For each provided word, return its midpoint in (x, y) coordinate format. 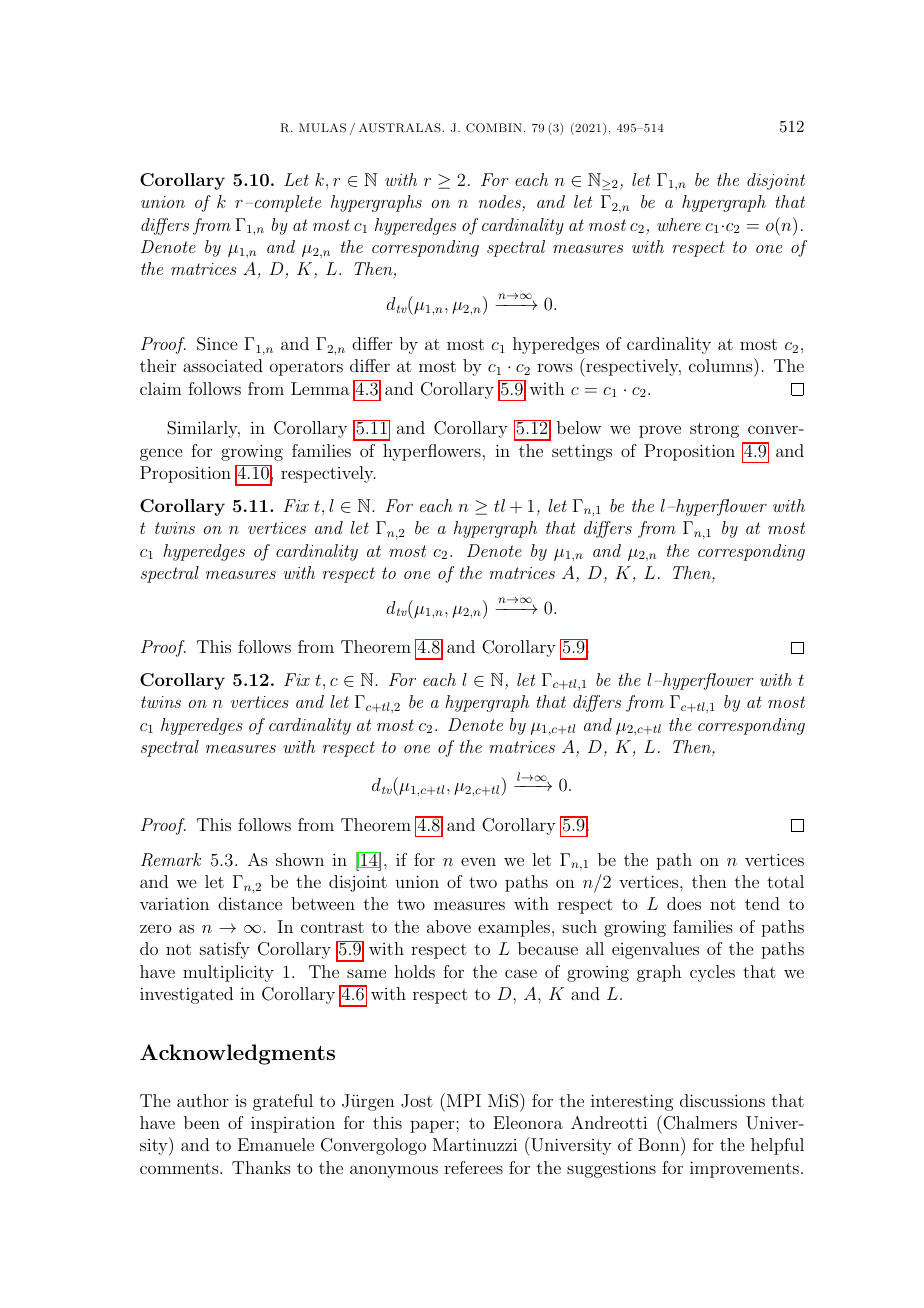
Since (217, 344)
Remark (171, 860)
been (202, 1122)
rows (555, 367)
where (679, 224)
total (785, 881)
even (478, 861)
